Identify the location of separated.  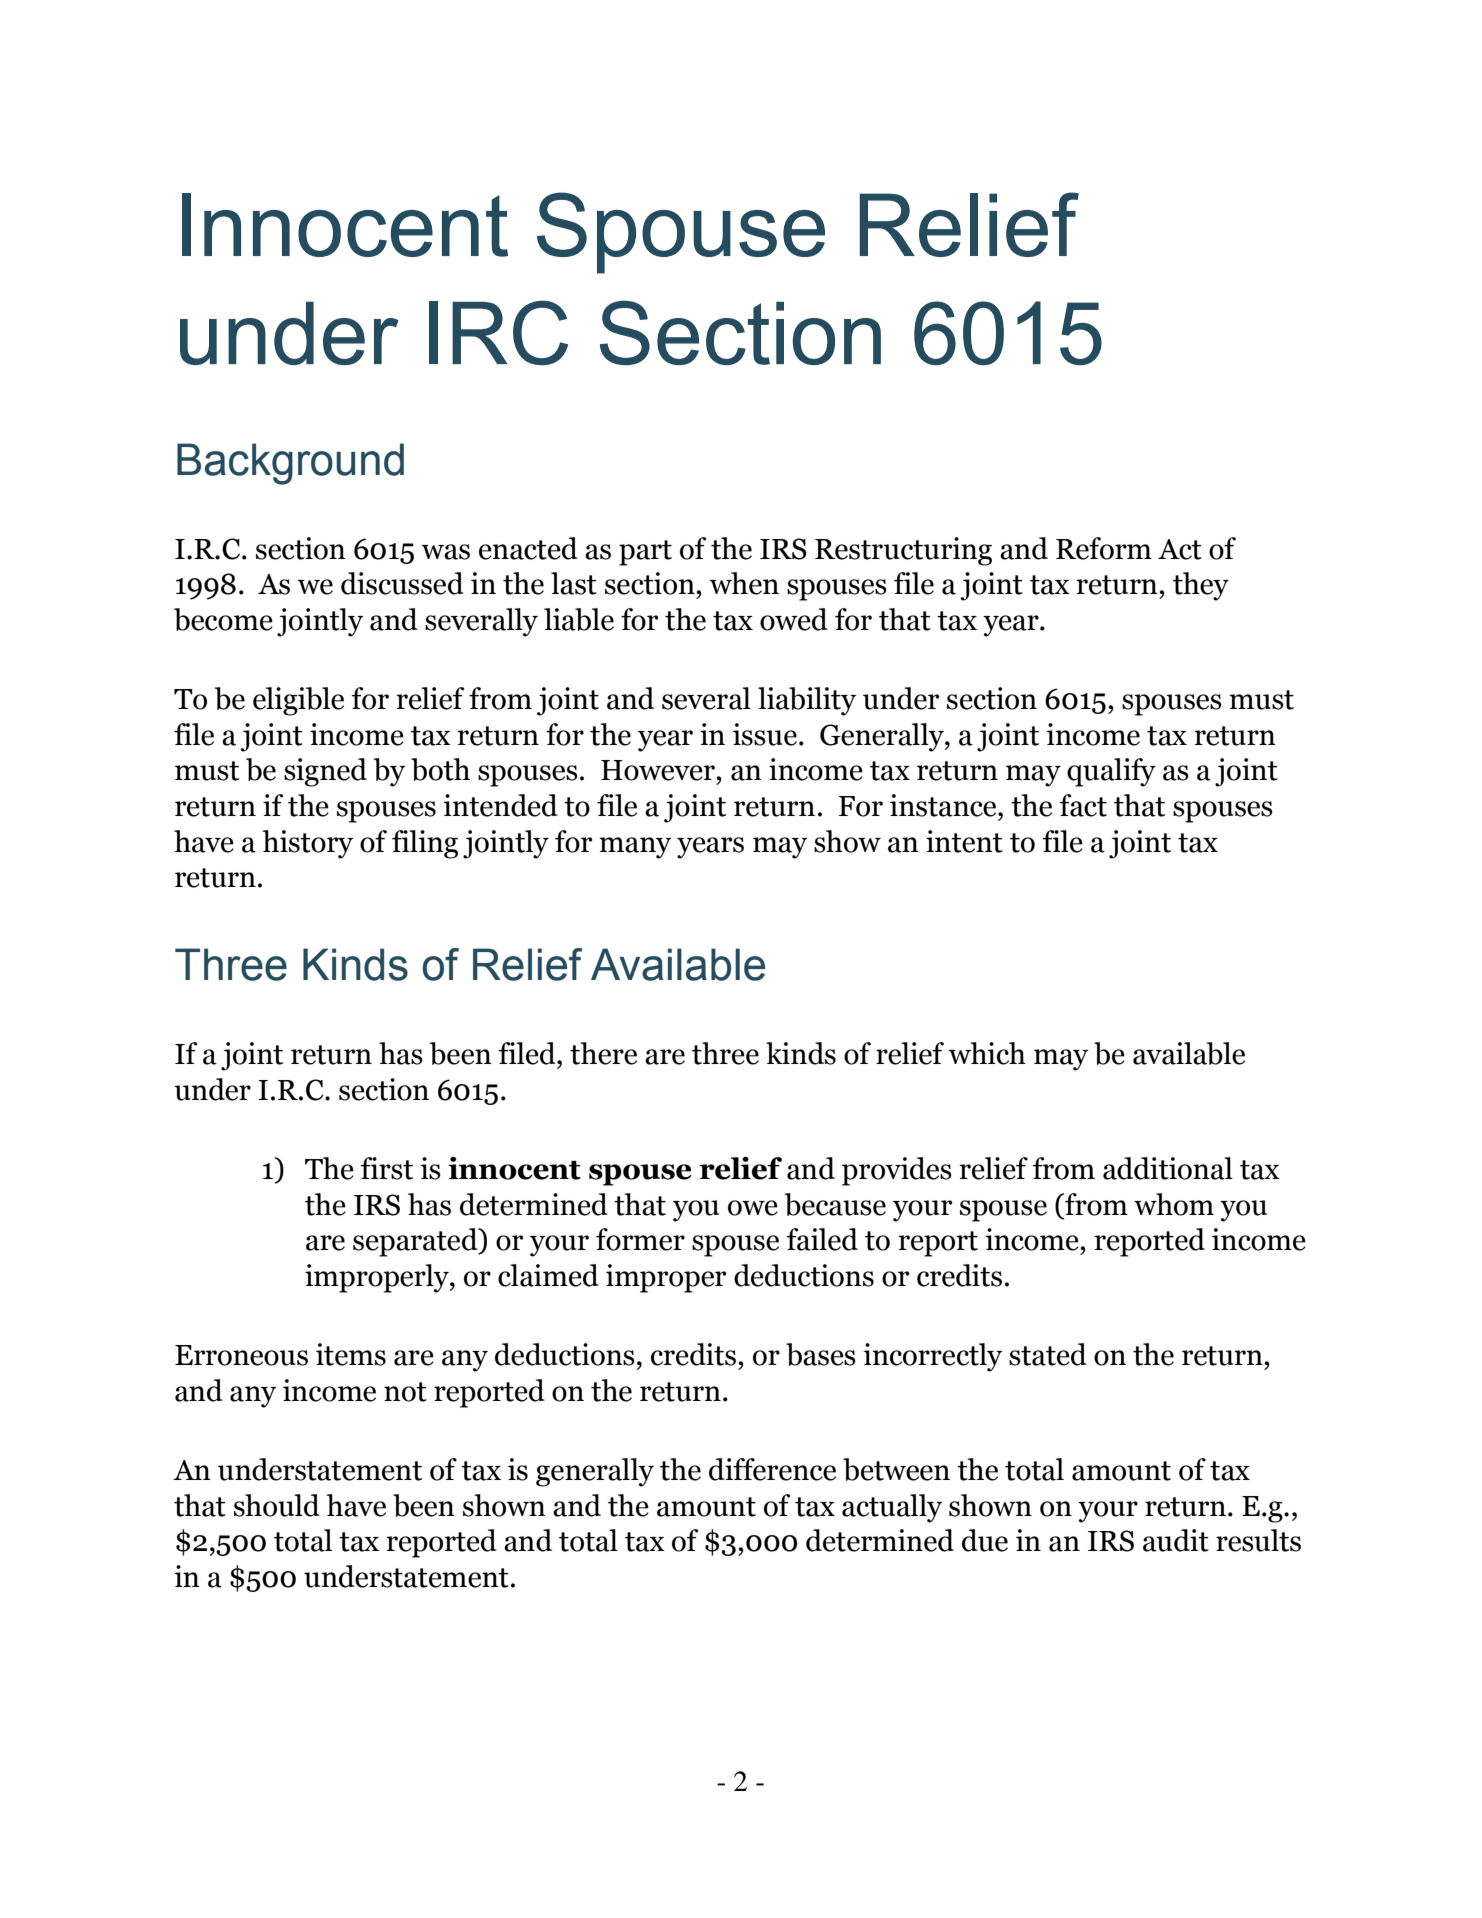
(416, 1242).
